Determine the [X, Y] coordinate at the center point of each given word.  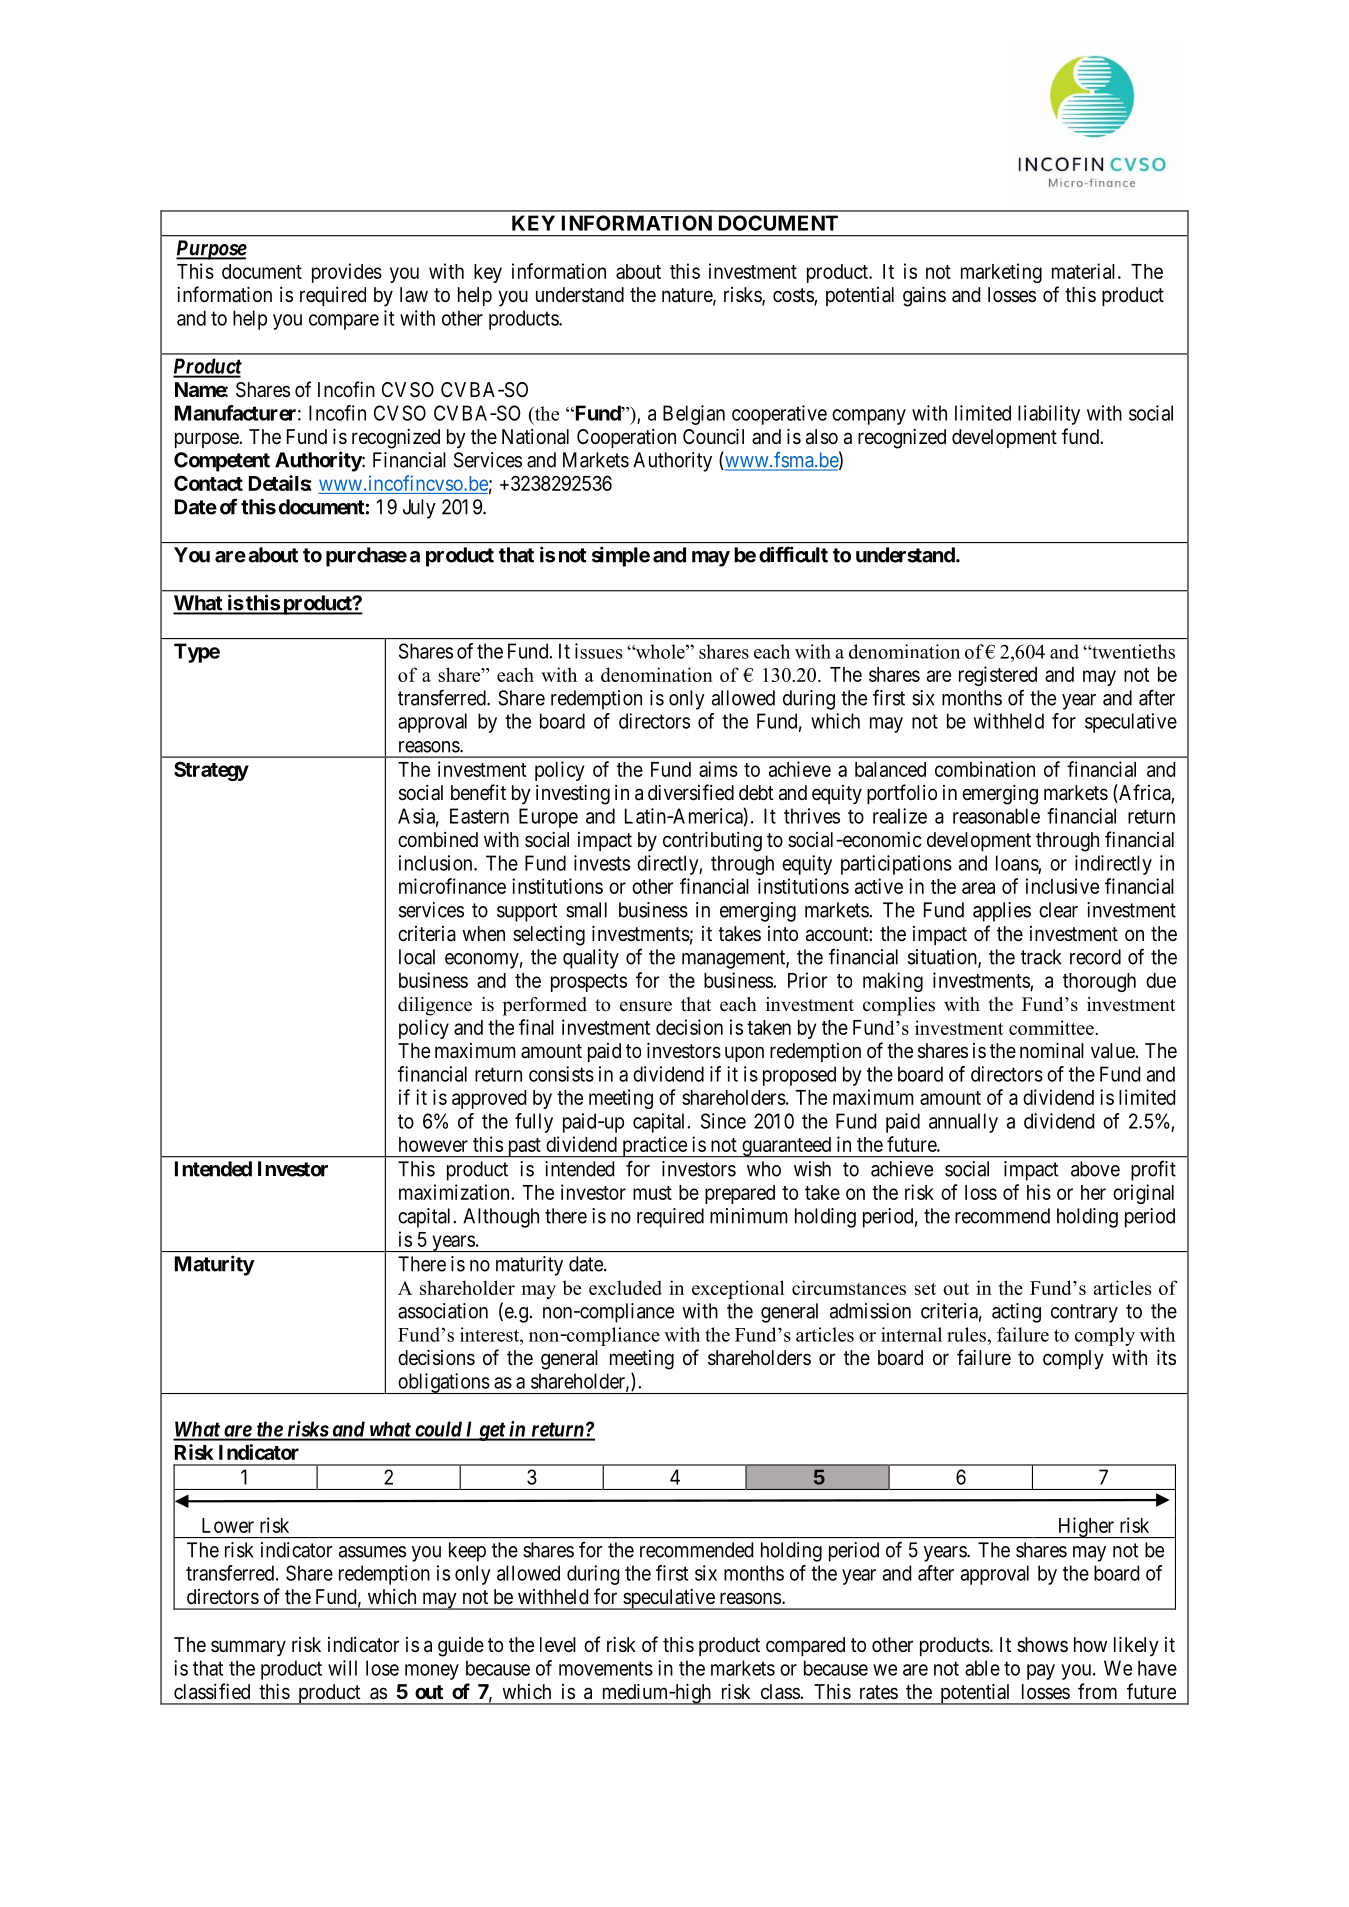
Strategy [211, 771]
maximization [455, 1192]
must [652, 1193]
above [1095, 1169]
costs [794, 296]
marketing [1001, 273]
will [342, 1668]
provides [347, 273]
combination [985, 769]
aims [718, 769]
